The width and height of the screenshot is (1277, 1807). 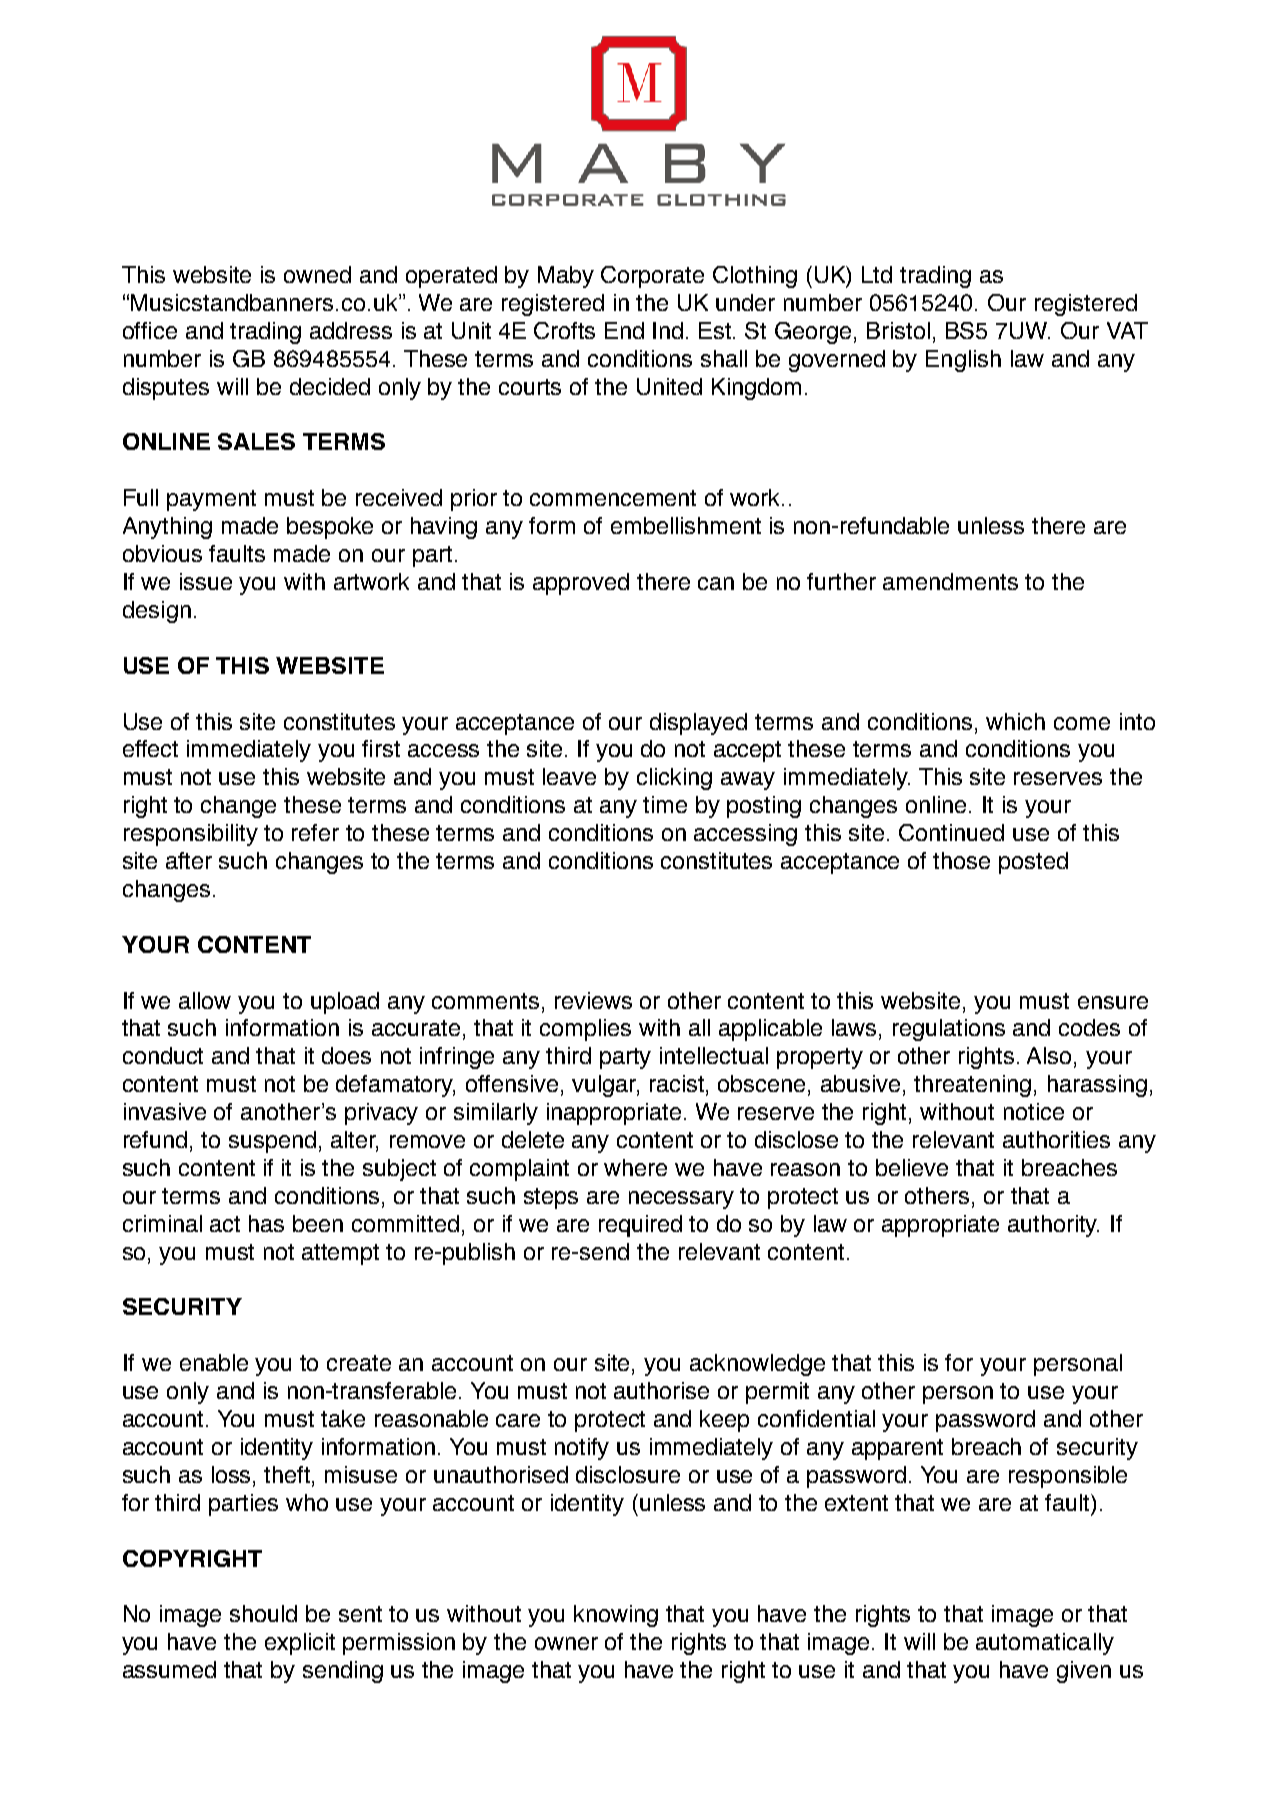 What do you see at coordinates (616, 1616) in the screenshot?
I see `knowing` at bounding box center [616, 1616].
